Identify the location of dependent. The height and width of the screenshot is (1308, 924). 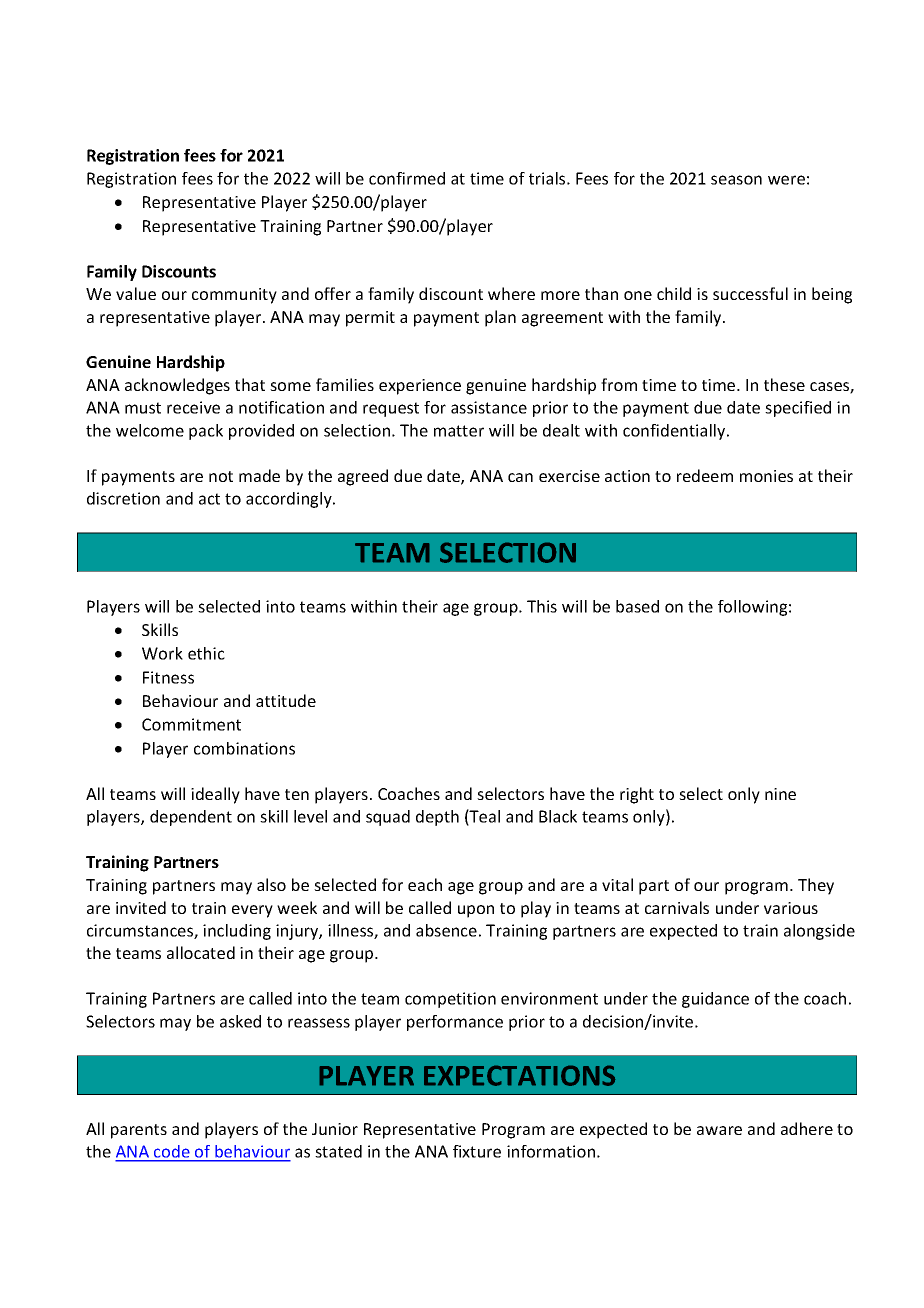
(191, 818).
